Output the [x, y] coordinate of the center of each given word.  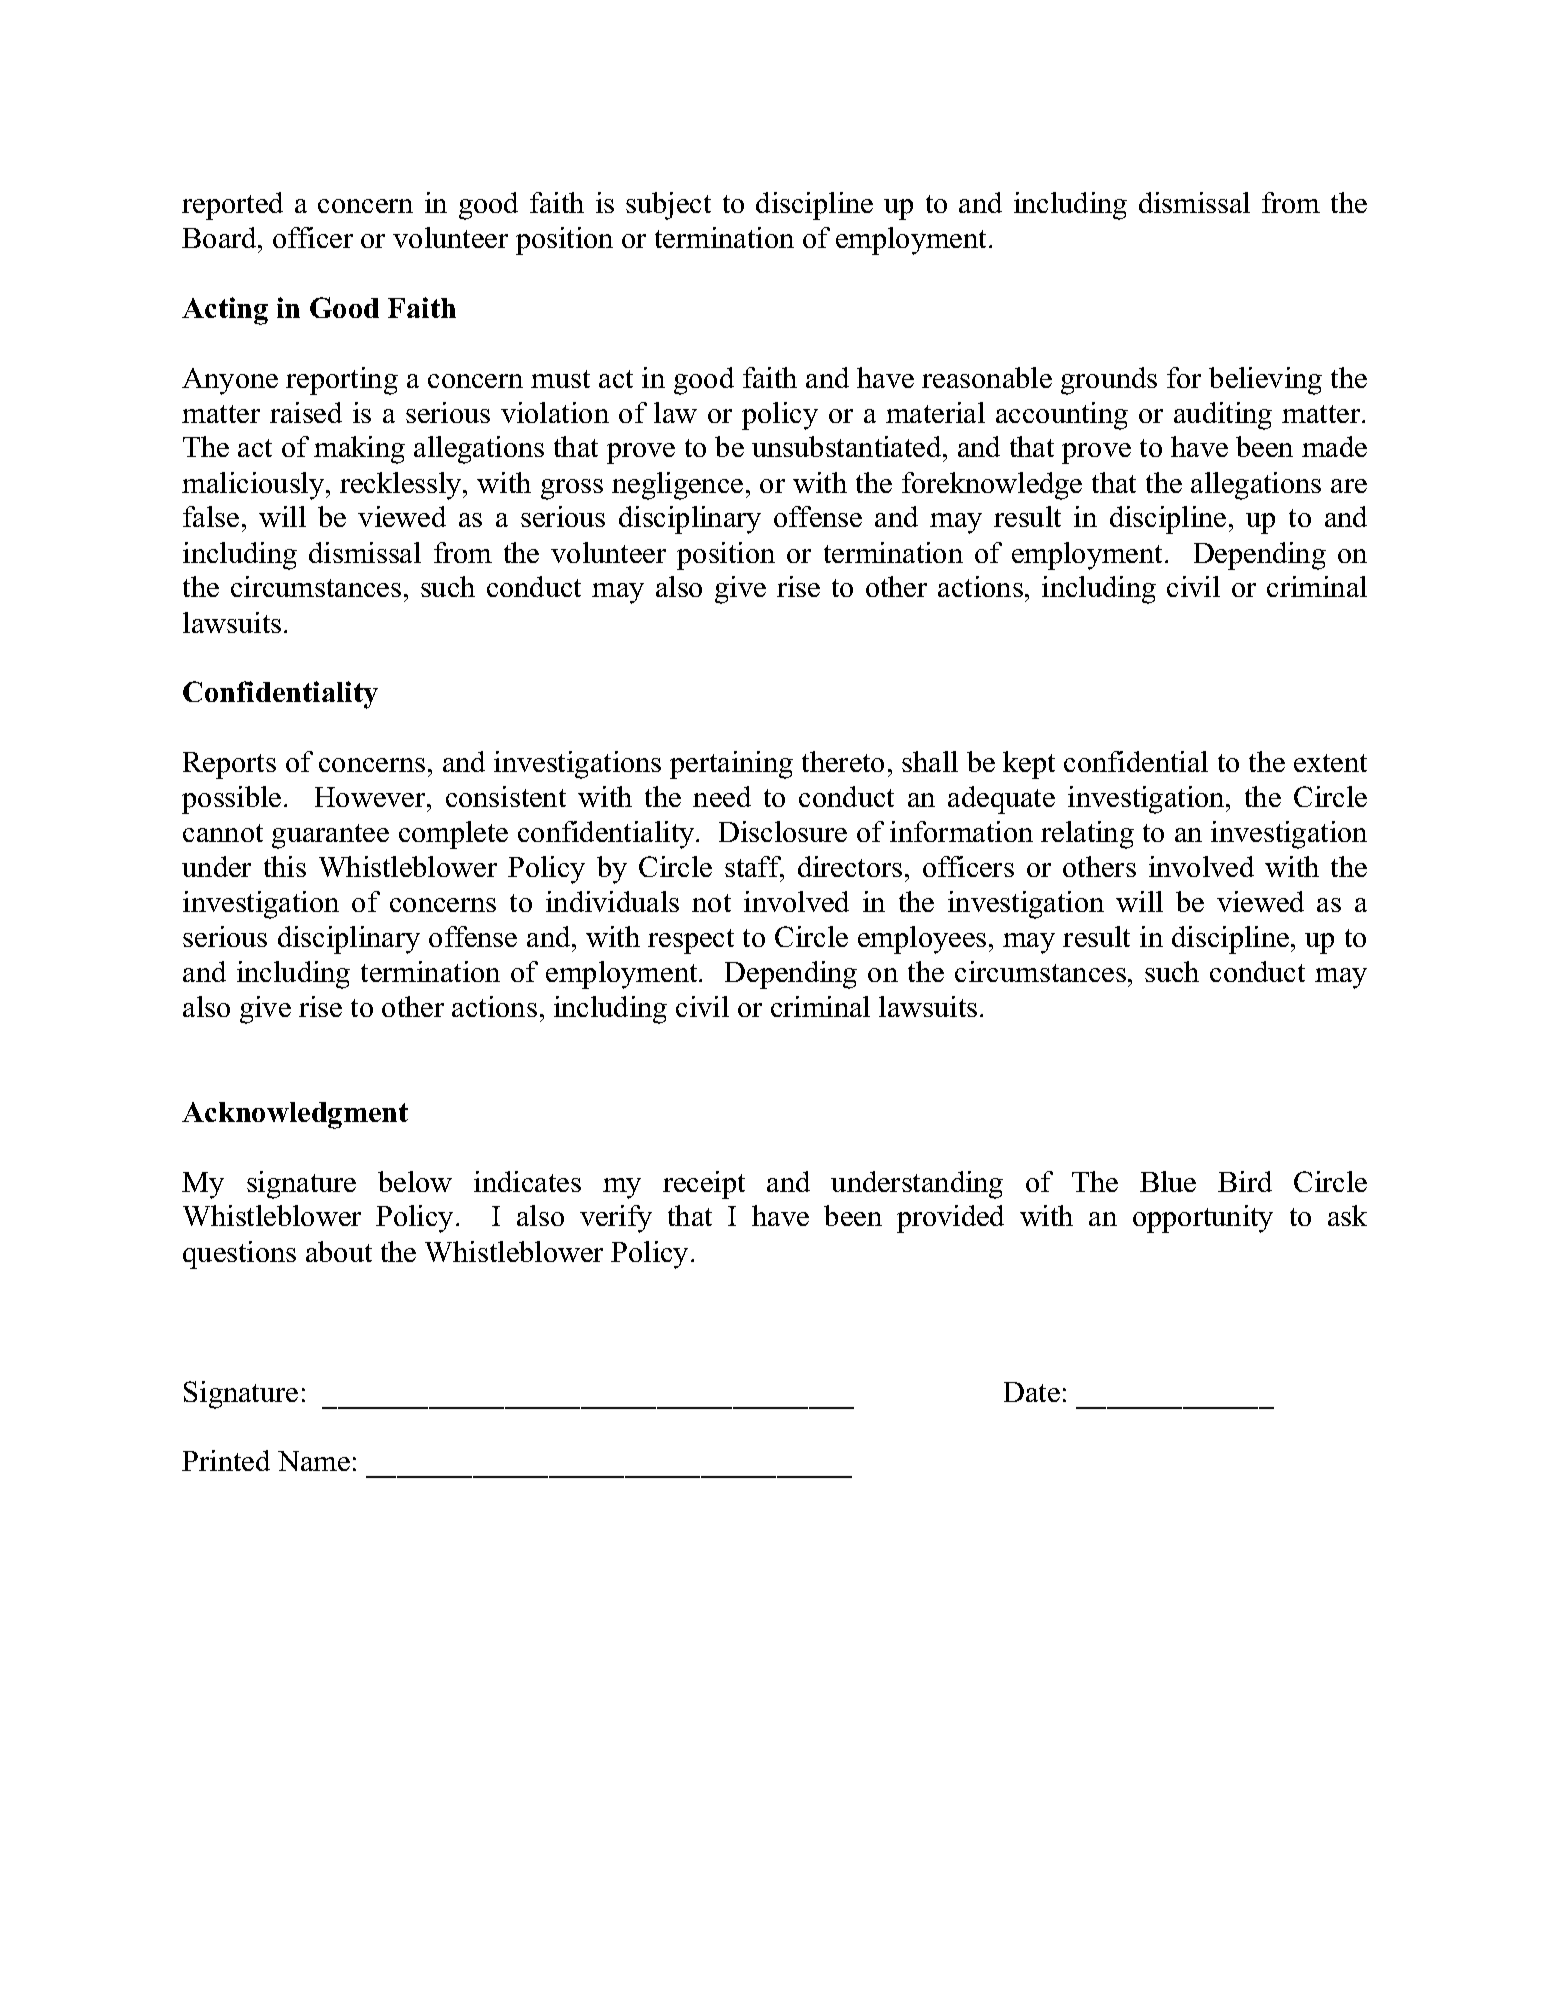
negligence [677, 486]
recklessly [402, 486]
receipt [704, 1185]
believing [1265, 381]
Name [314, 1461]
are [1349, 486]
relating [1087, 835]
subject [668, 206]
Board [221, 237]
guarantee [330, 836]
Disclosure [783, 831]
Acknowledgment [295, 1115]
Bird [1245, 1181]
